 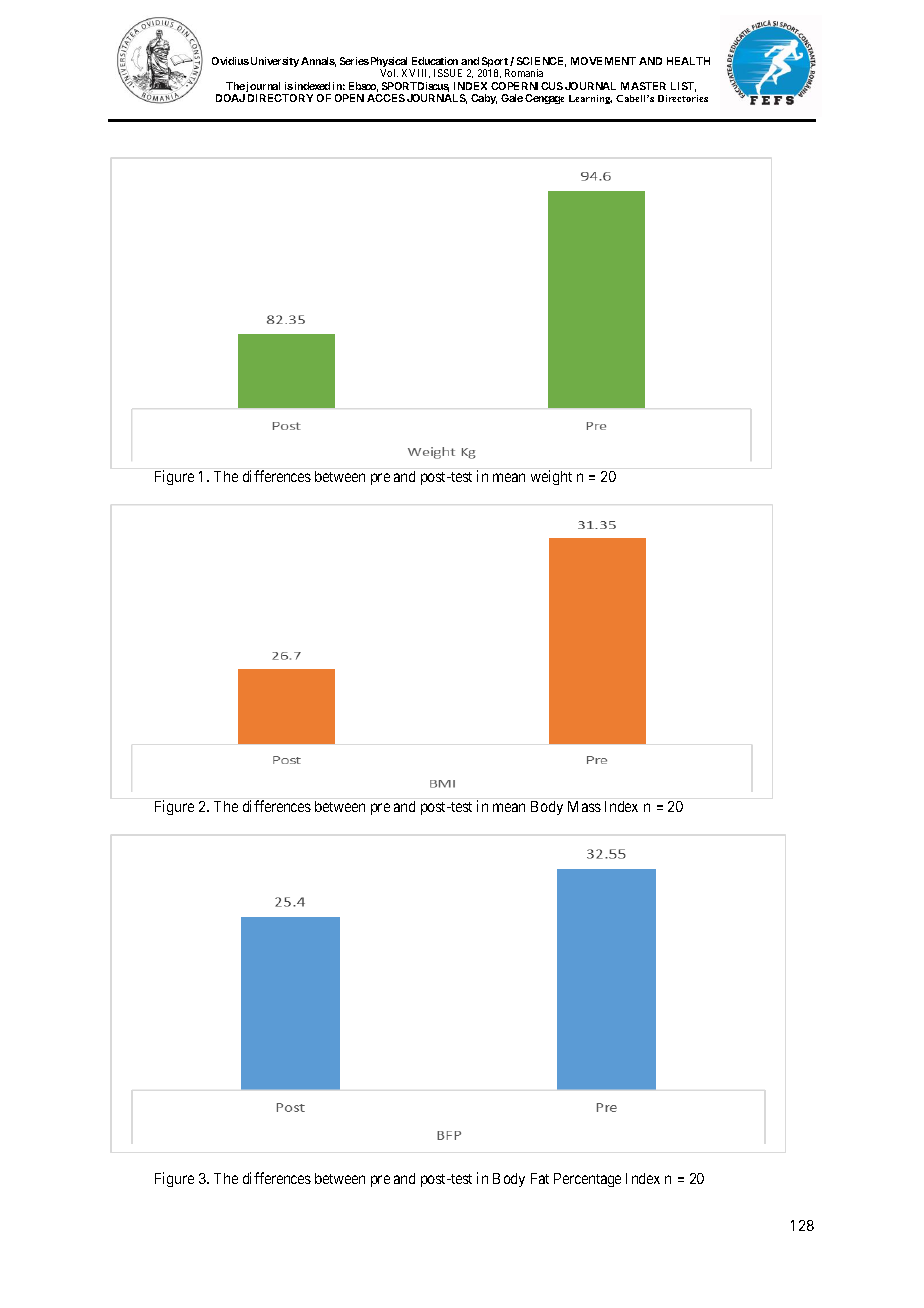 What do you see at coordinates (551, 477) in the page?
I see `weight` at bounding box center [551, 477].
